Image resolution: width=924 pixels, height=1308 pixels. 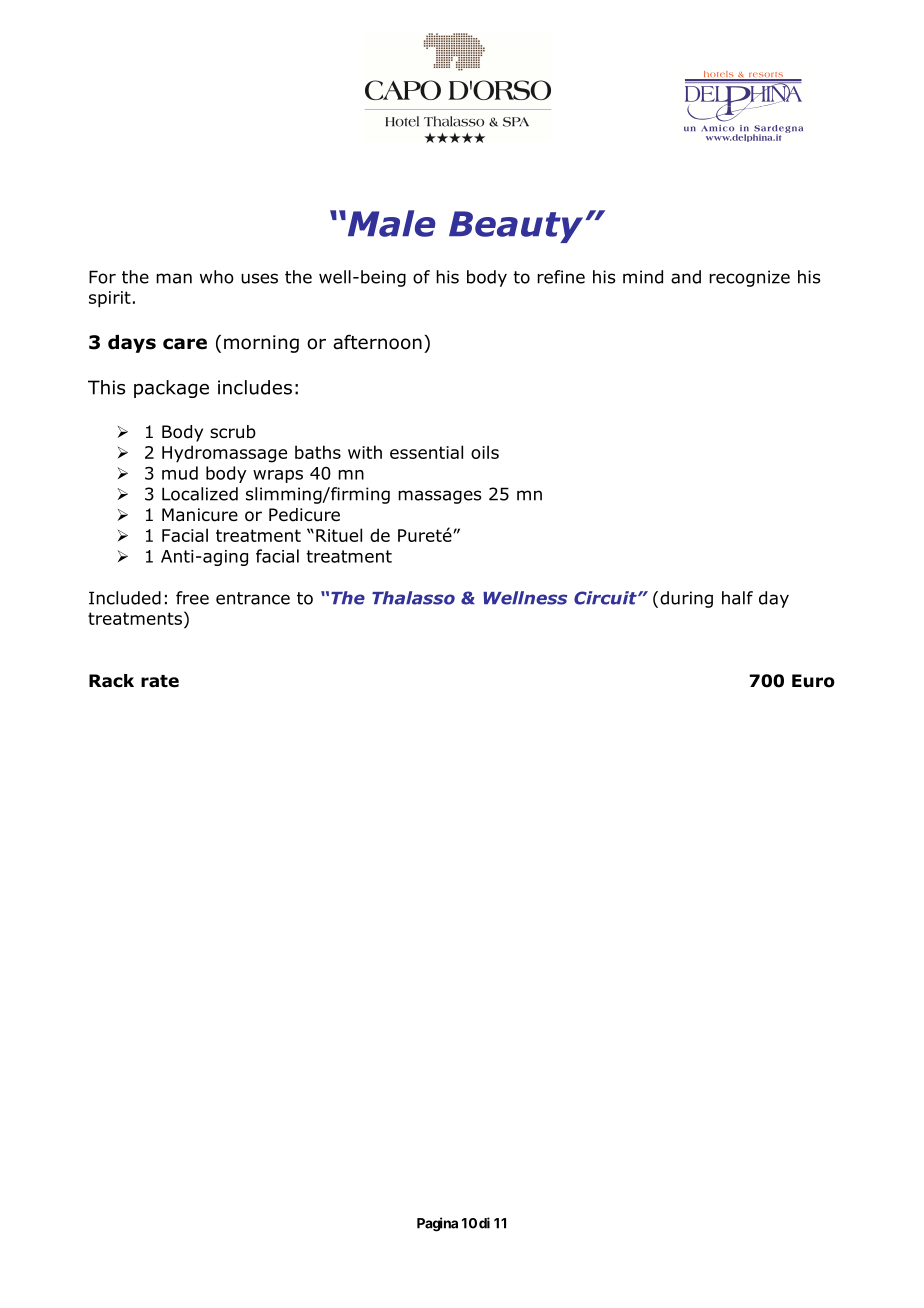 What do you see at coordinates (606, 598) in the screenshot?
I see `Circuit` at bounding box center [606, 598].
